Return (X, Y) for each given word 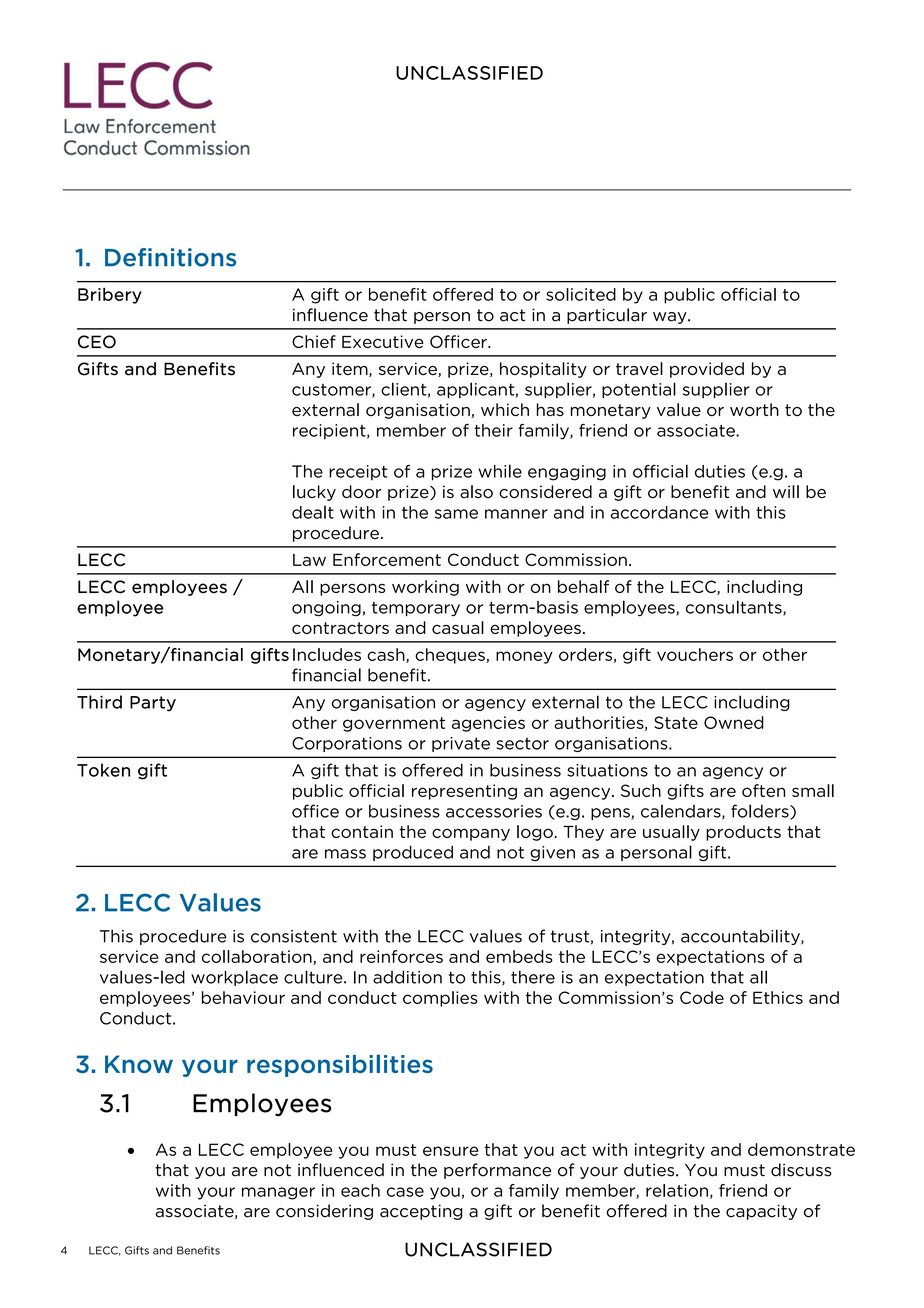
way (671, 318)
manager (278, 1193)
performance (497, 1171)
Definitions (170, 257)
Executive (383, 341)
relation (677, 1190)
